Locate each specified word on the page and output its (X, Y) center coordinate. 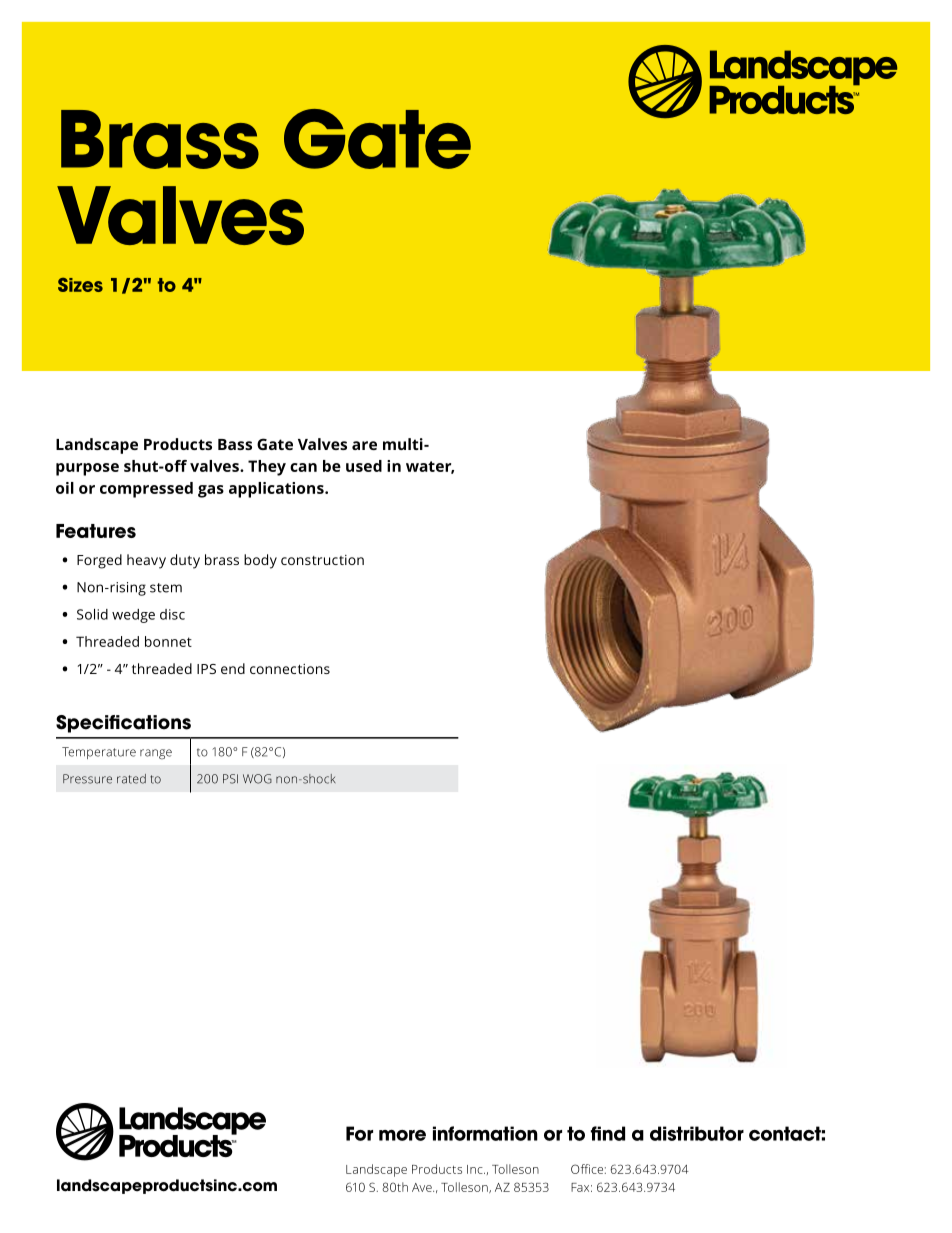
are (364, 445)
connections (290, 669)
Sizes (80, 285)
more (402, 1135)
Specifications (123, 724)
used (364, 466)
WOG (257, 779)
